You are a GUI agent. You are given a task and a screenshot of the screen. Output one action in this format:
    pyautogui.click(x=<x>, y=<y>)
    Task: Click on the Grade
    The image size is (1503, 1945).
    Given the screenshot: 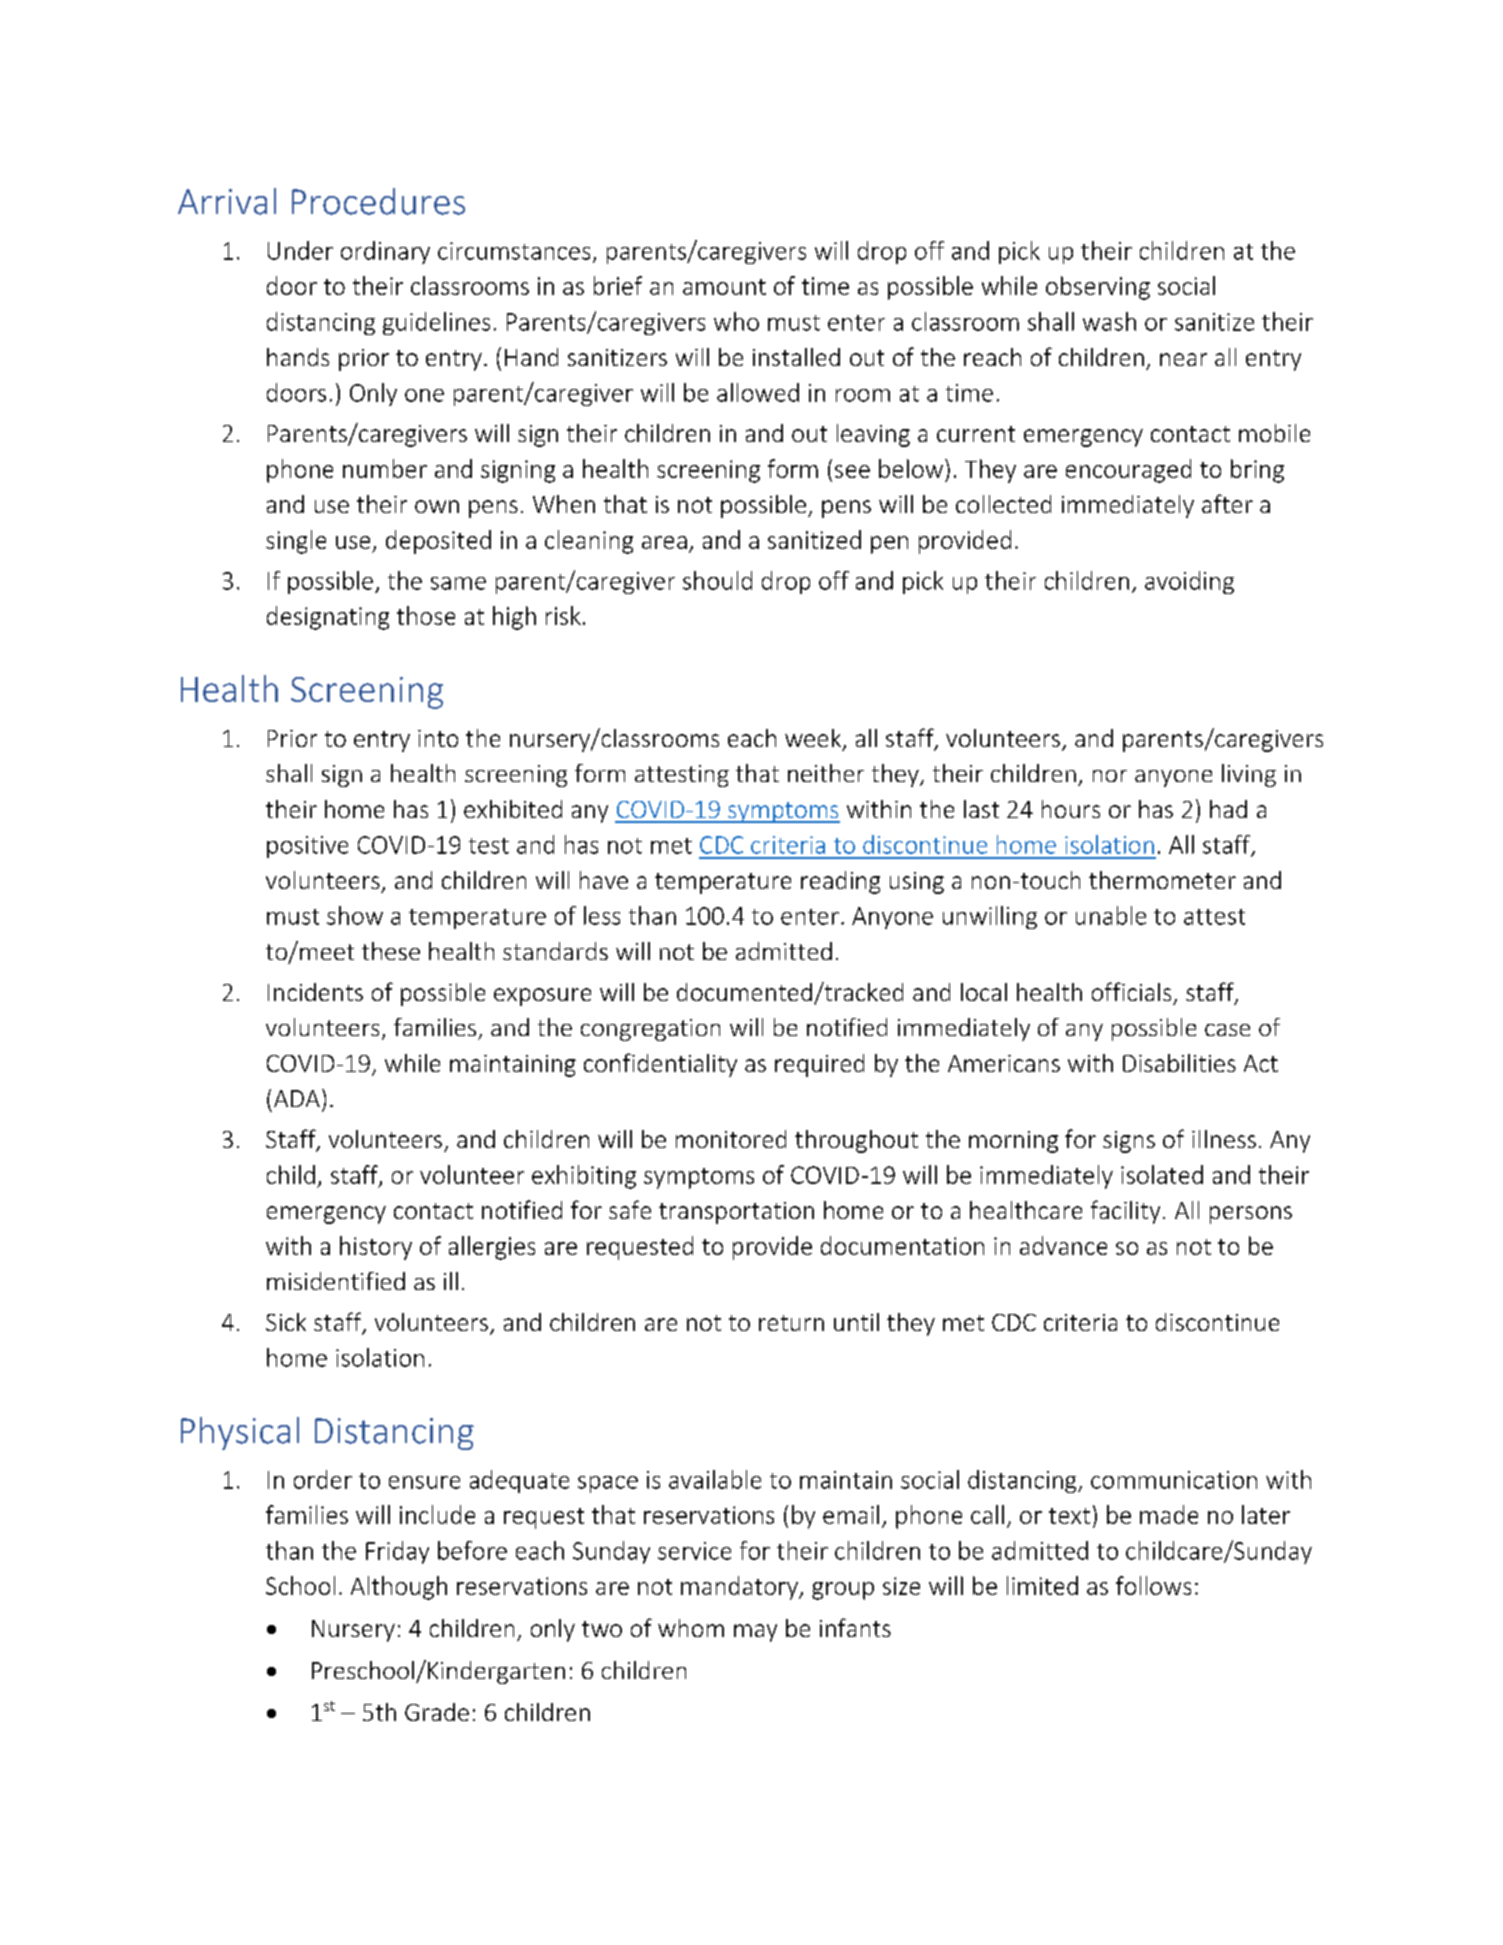 What is the action you would take?
    pyautogui.click(x=437, y=1712)
